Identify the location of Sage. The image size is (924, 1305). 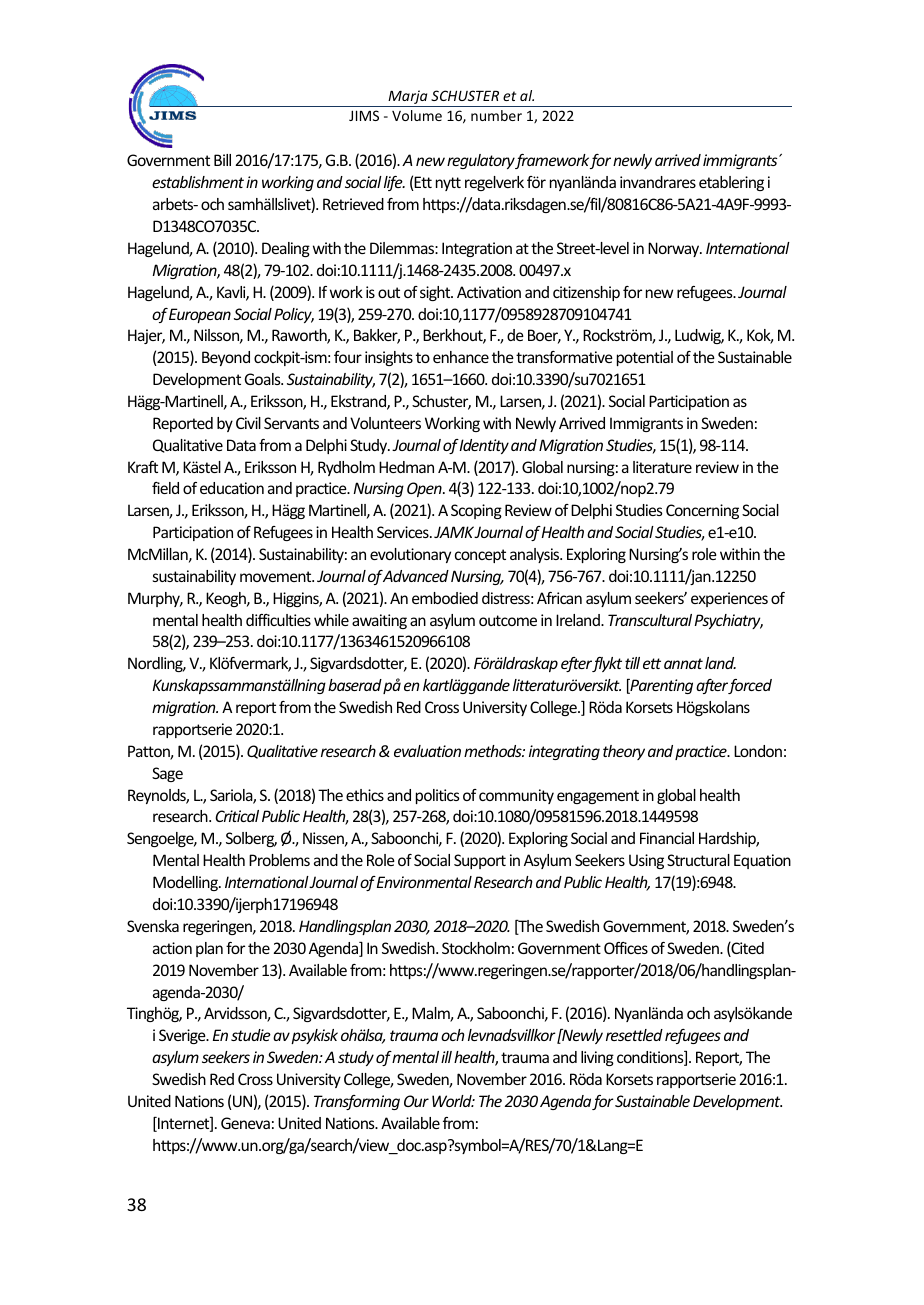
(167, 774).
